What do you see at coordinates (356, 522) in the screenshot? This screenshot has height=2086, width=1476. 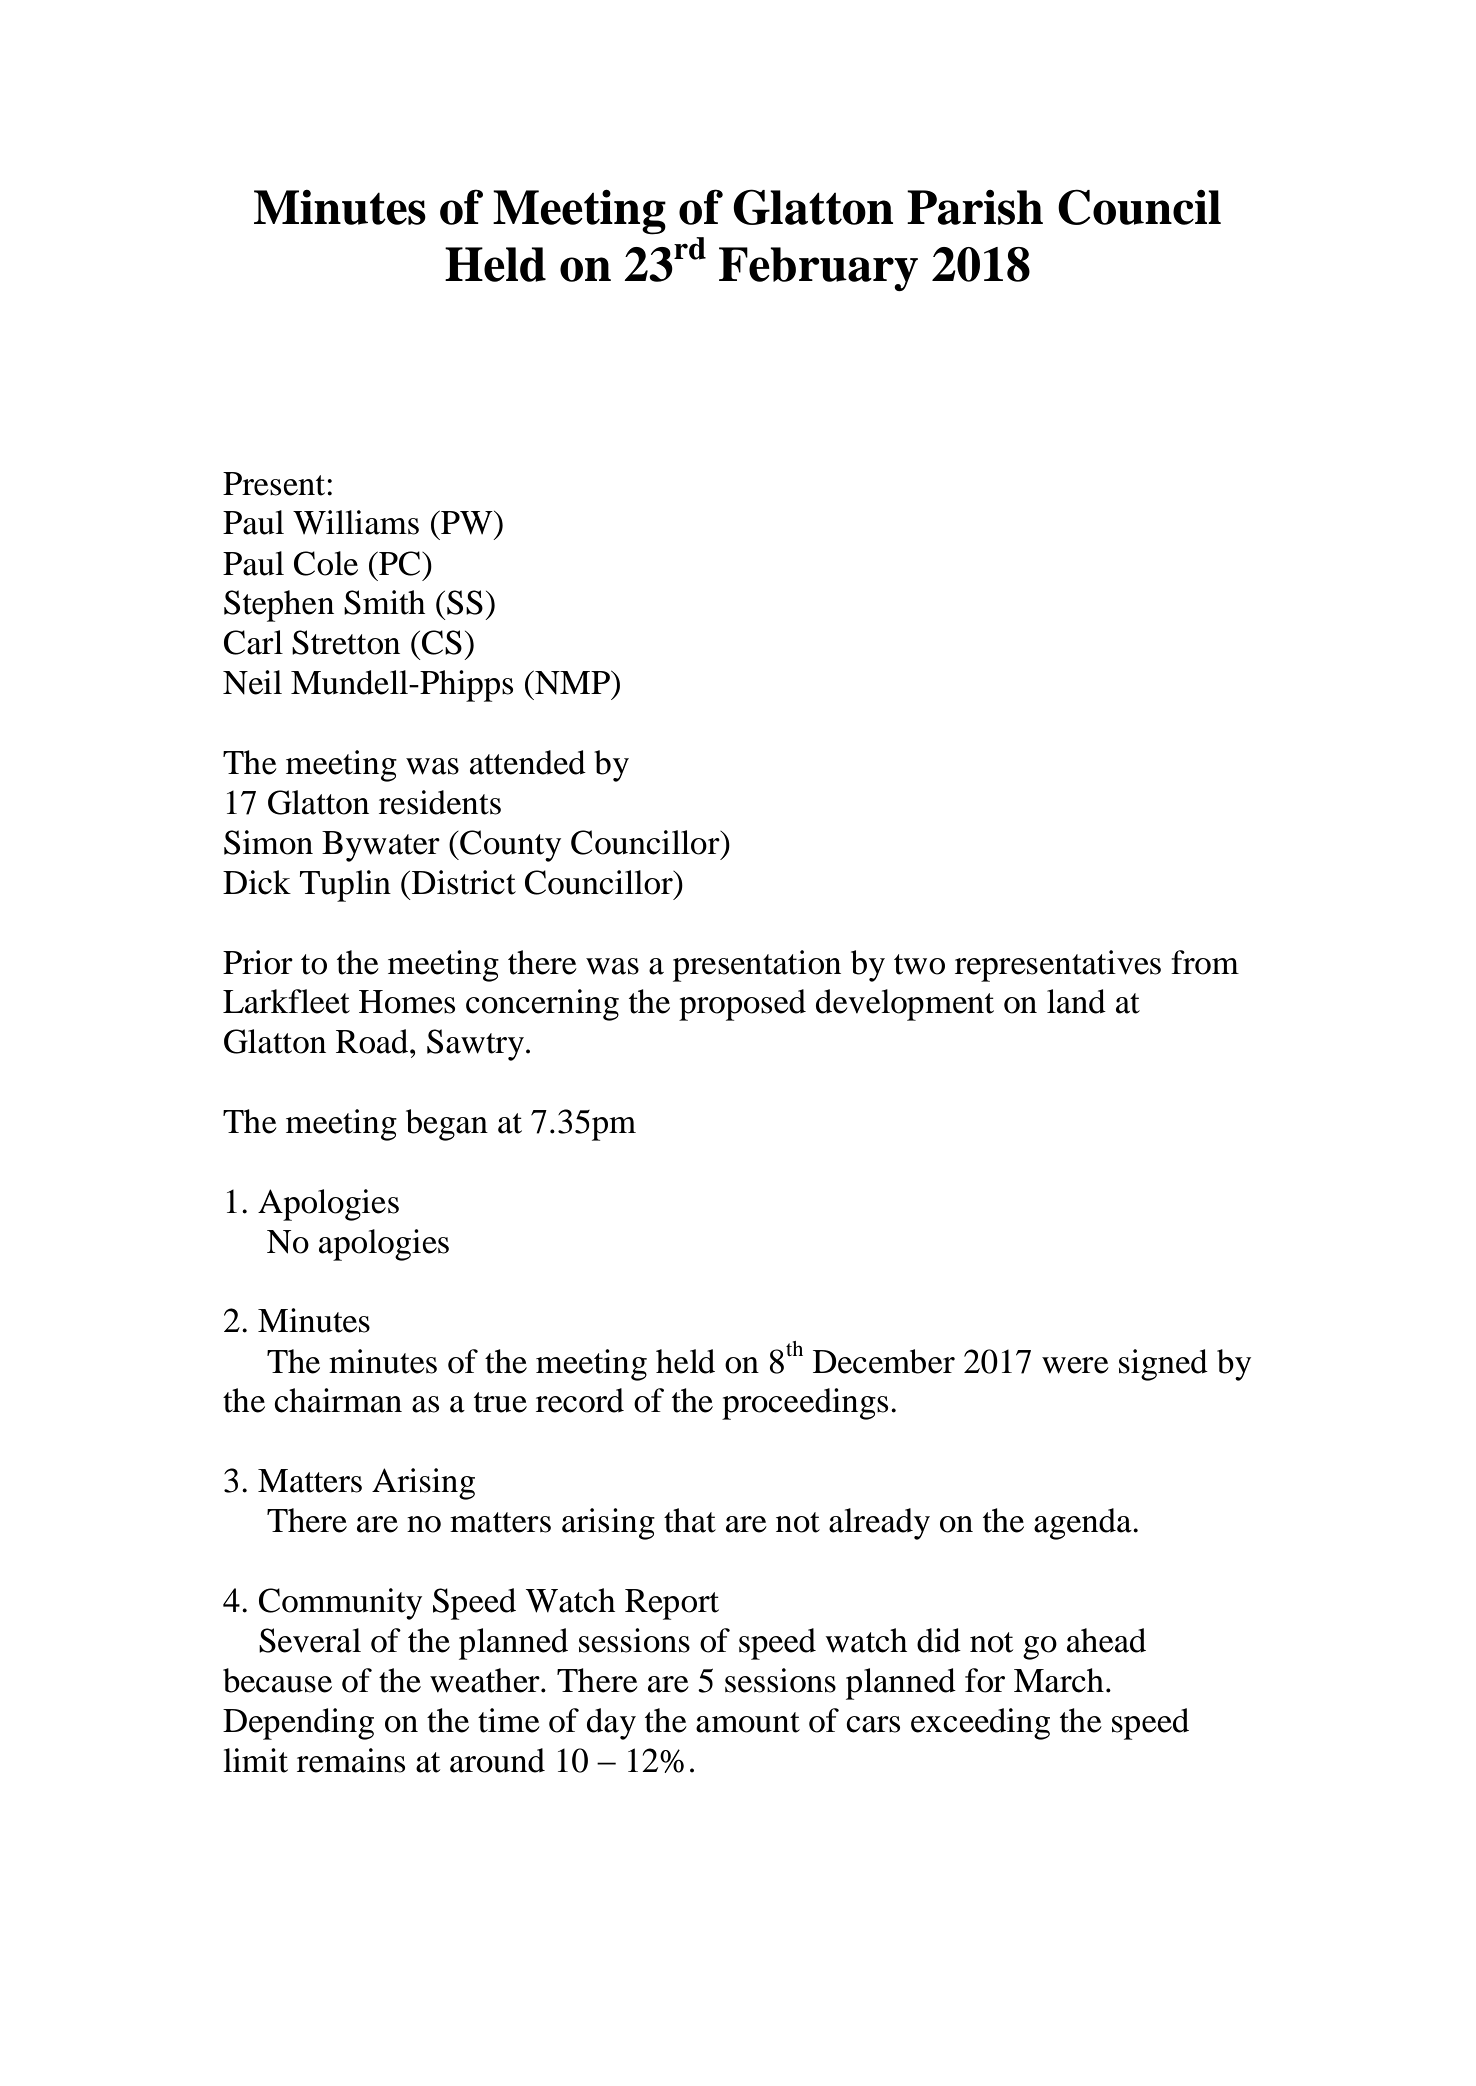 I see `Williams` at bounding box center [356, 522].
